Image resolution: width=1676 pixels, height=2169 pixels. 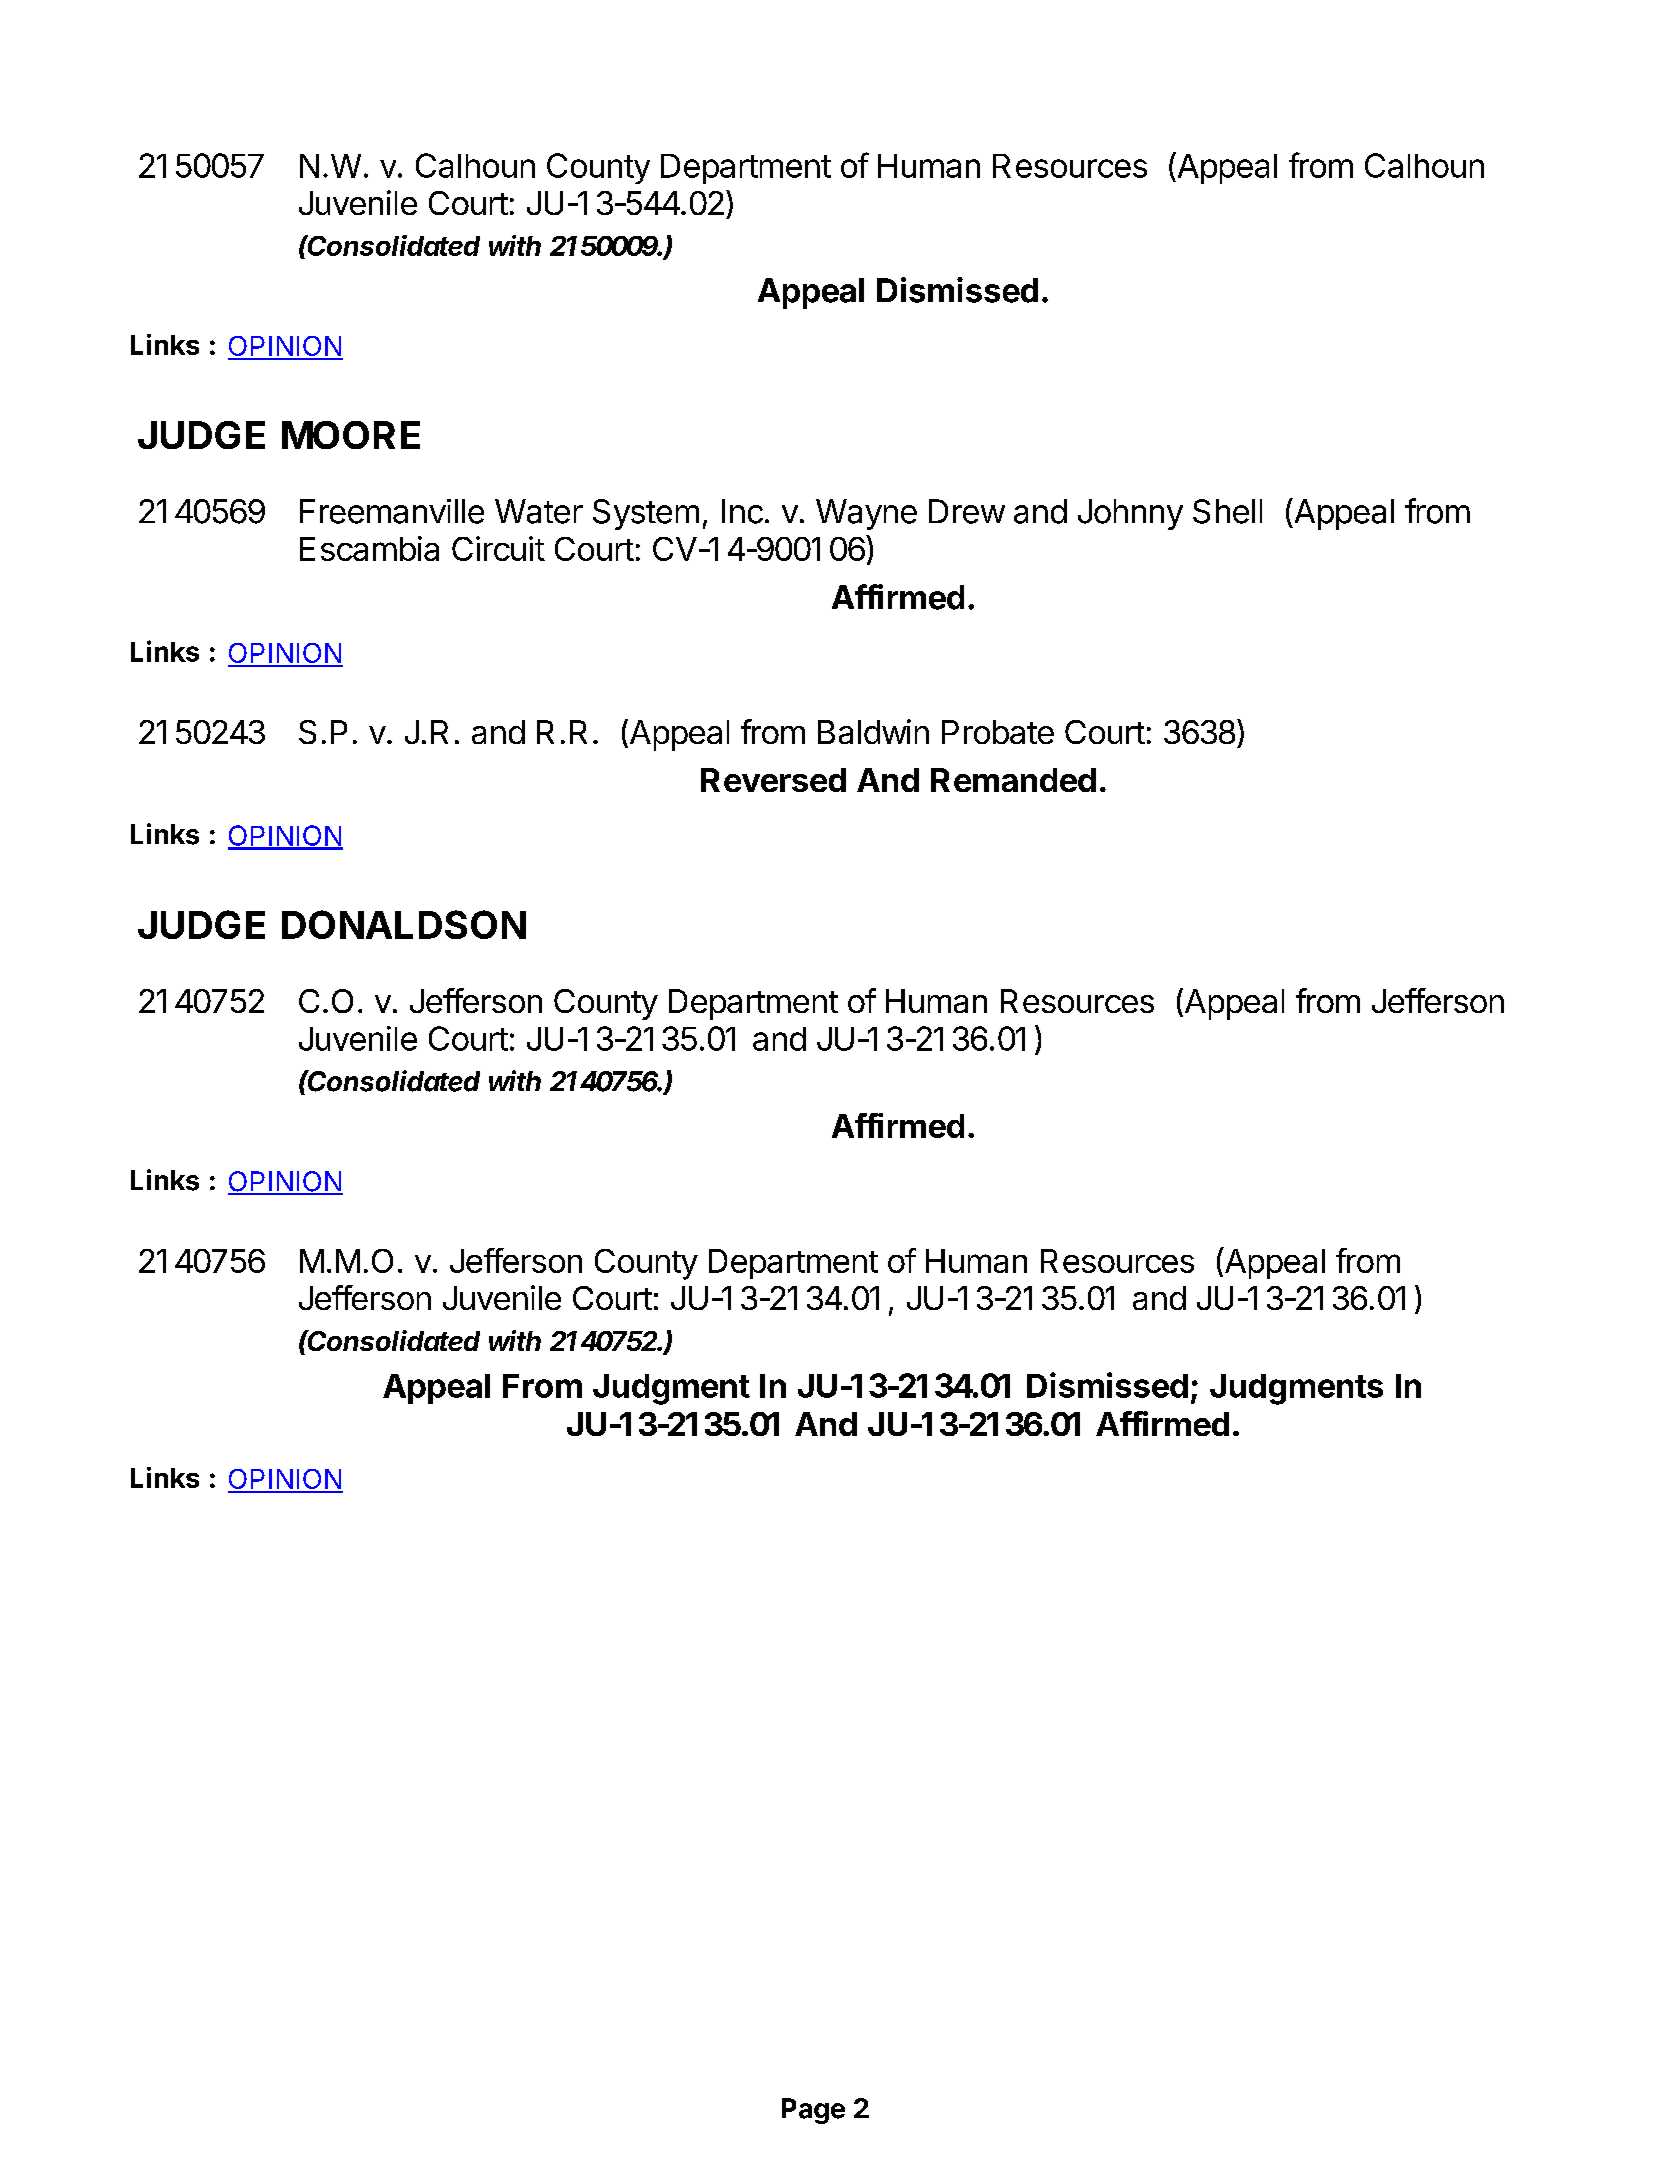 I want to click on Circuit, so click(x=498, y=548).
